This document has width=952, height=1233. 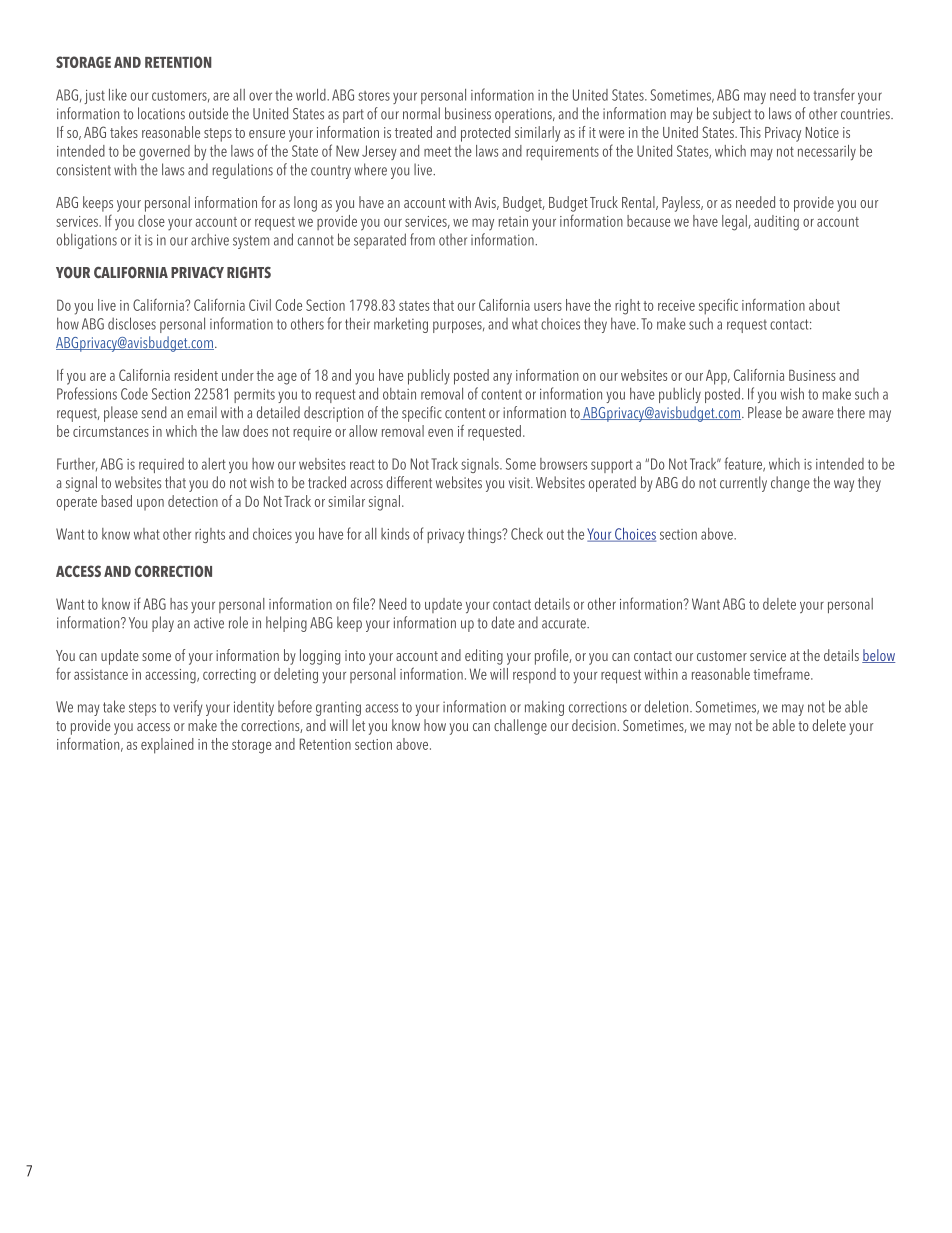 I want to click on has, so click(x=179, y=604).
